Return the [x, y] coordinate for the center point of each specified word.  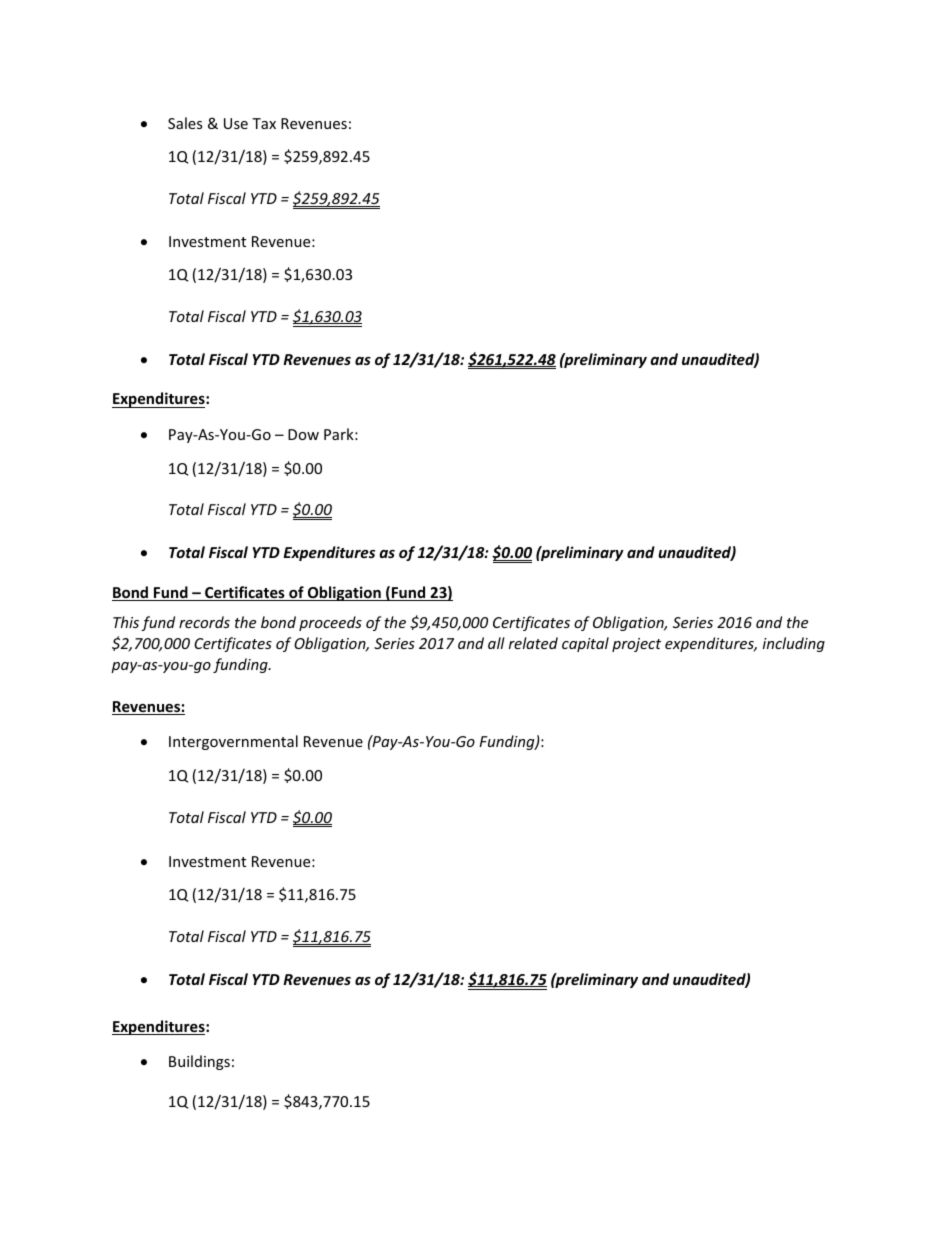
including [794, 644]
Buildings [199, 1062]
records [204, 622]
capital [585, 644]
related [533, 643]
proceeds [330, 623]
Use [236, 123]
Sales [185, 123]
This [126, 622]
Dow [303, 434]
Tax [264, 123]
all [496, 643]
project [636, 645]
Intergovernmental [233, 742]
